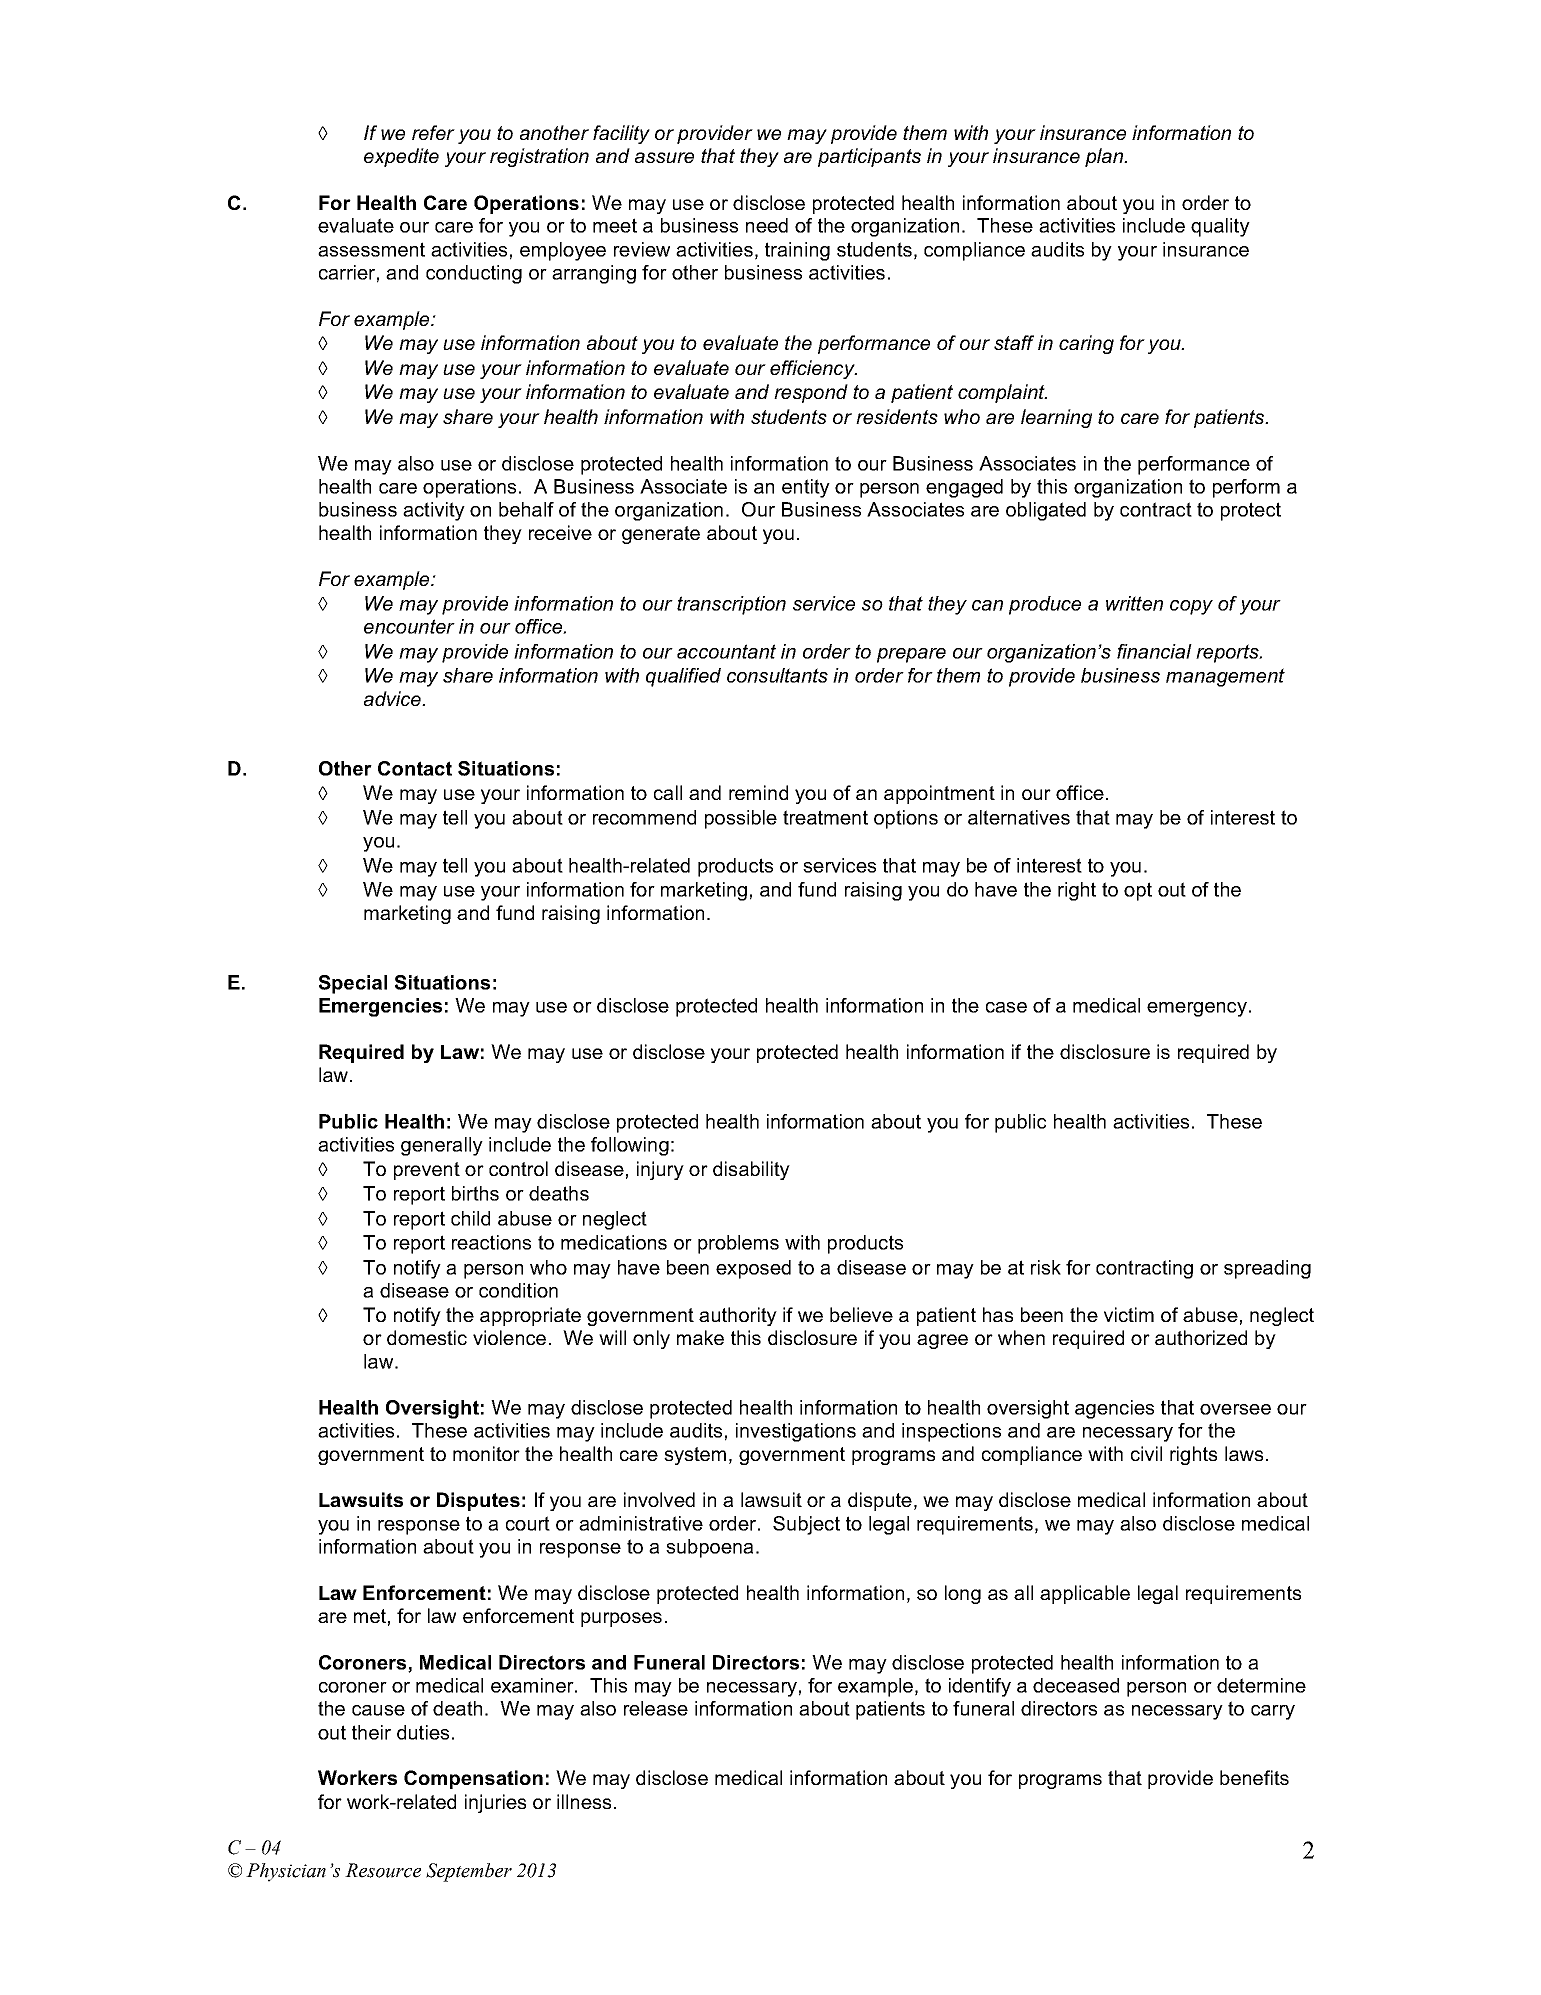 This image has height=1995, width=1541. What do you see at coordinates (656, 1708) in the image?
I see `release` at bounding box center [656, 1708].
